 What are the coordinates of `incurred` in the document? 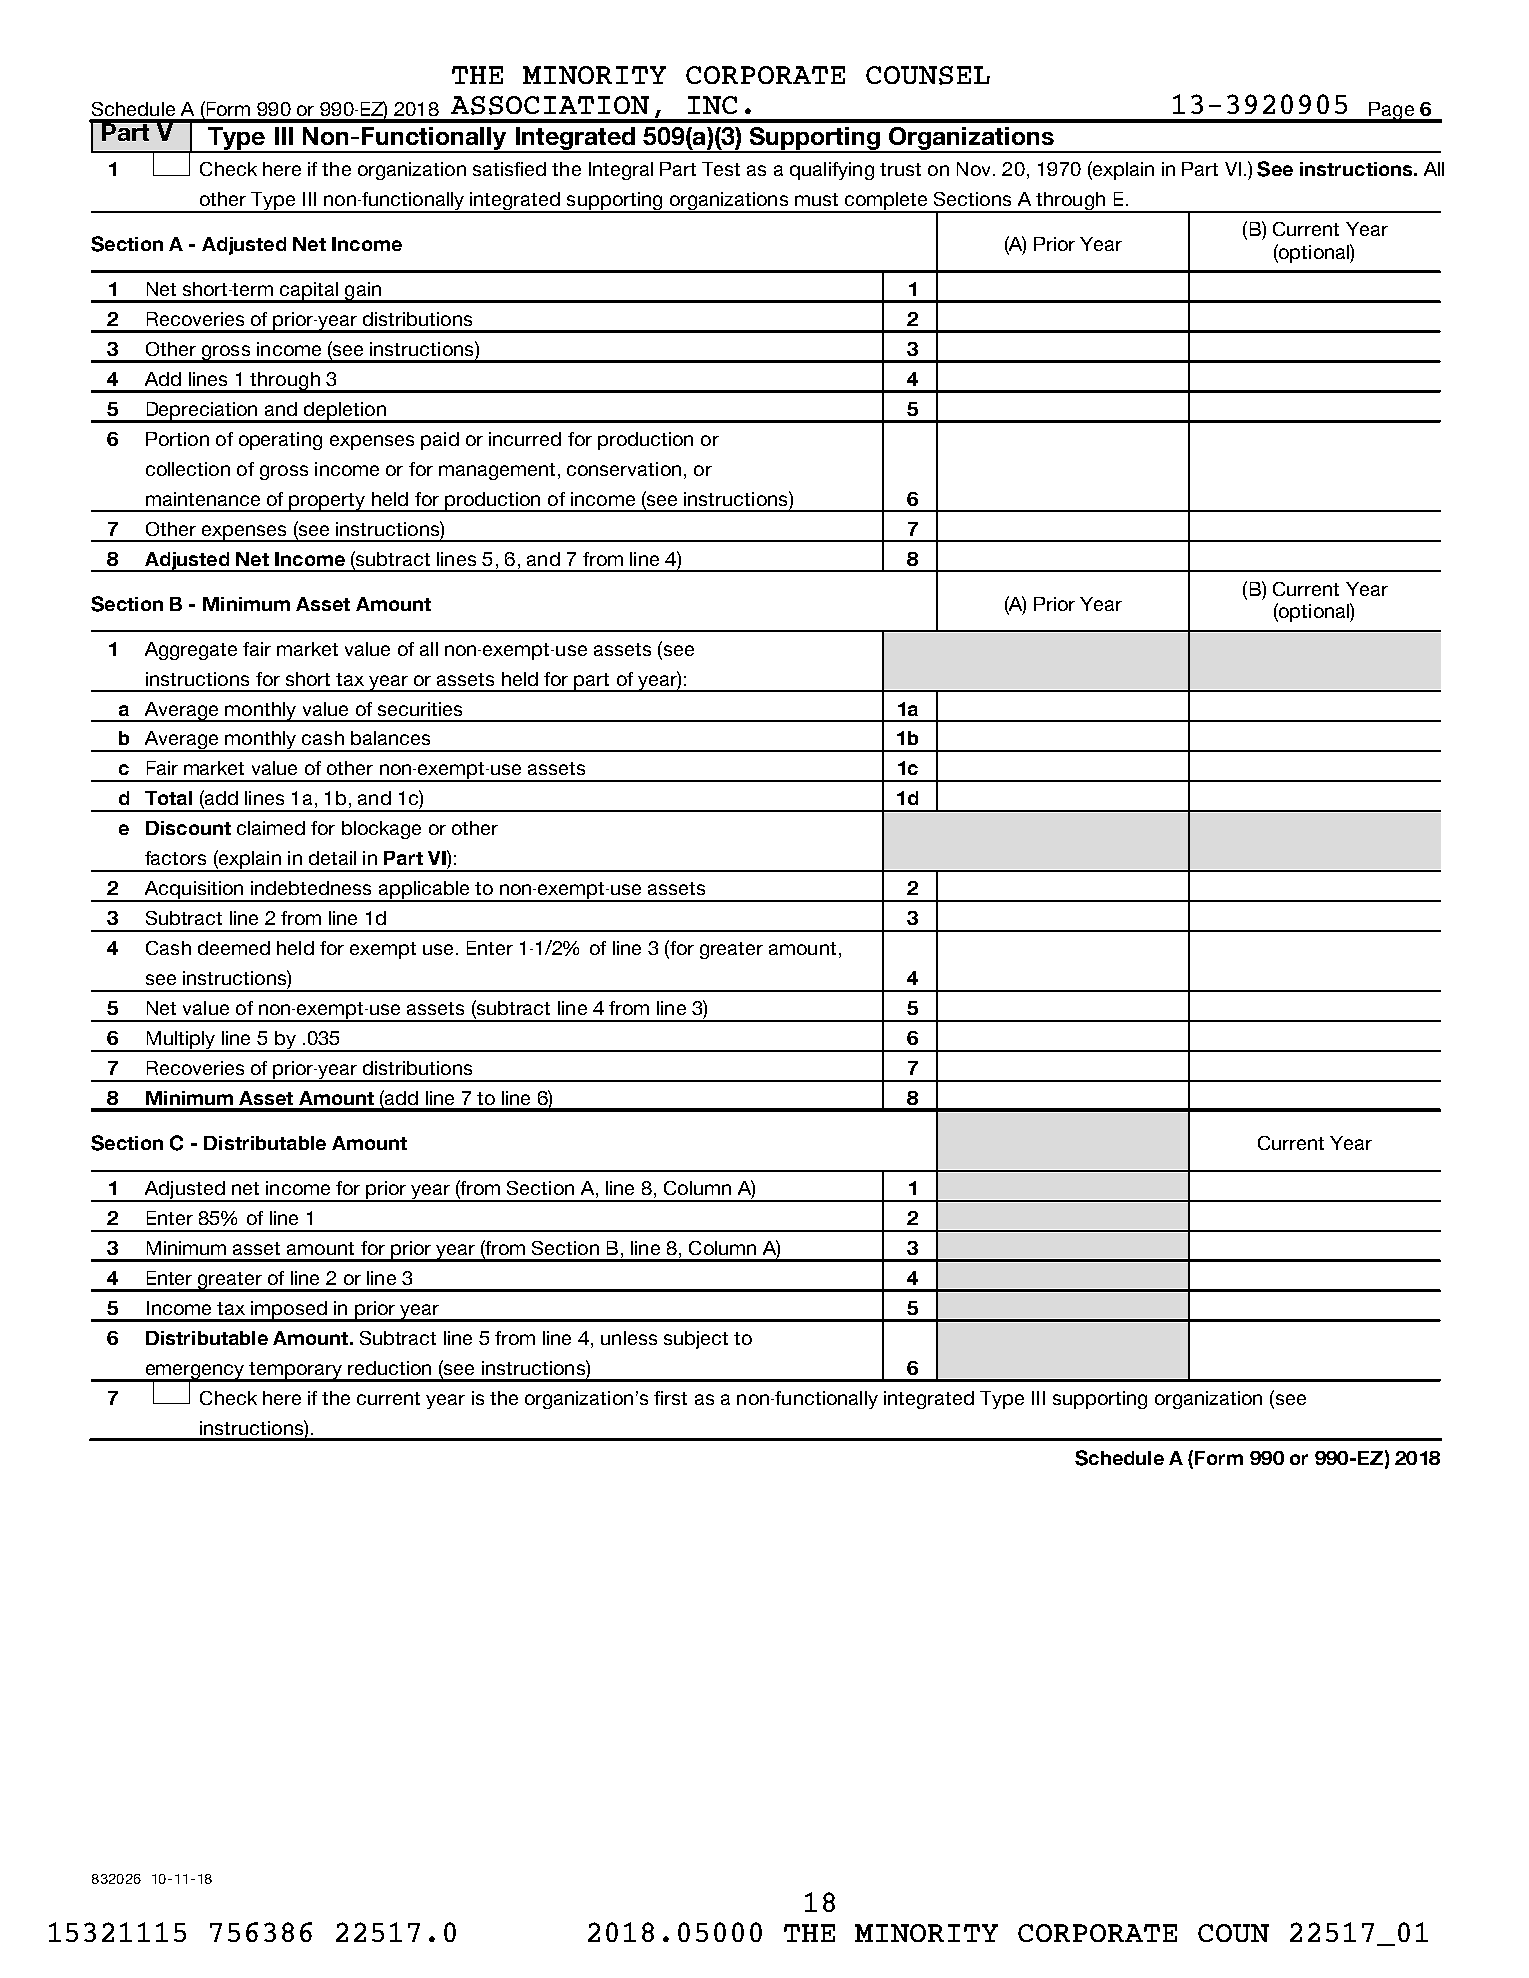 It's located at (525, 439).
